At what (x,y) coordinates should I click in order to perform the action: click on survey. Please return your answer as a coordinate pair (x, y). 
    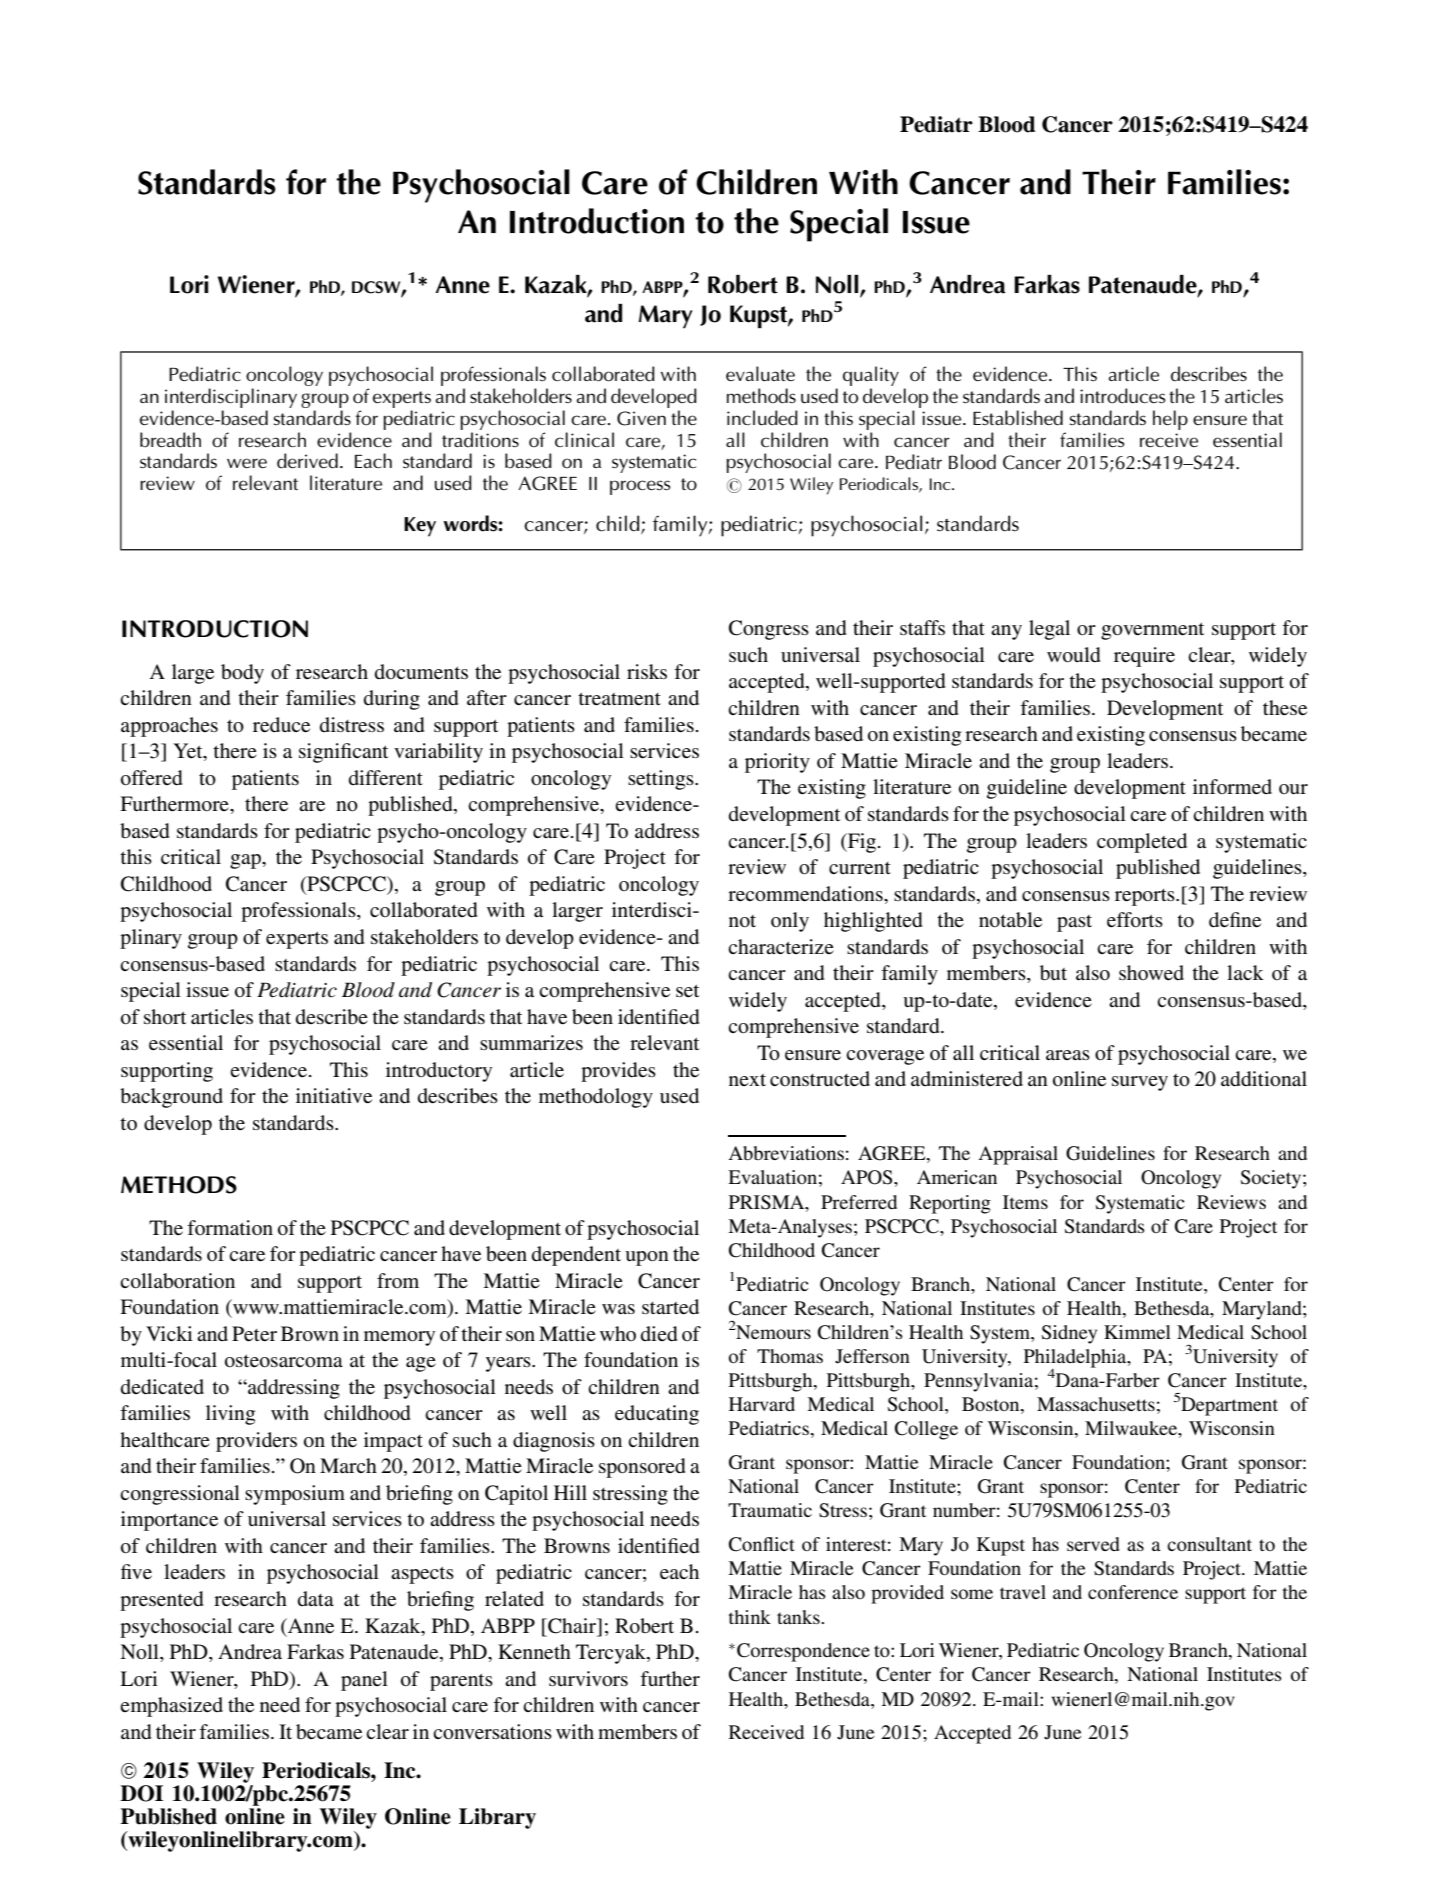
    Looking at the image, I should click on (1140, 1083).
